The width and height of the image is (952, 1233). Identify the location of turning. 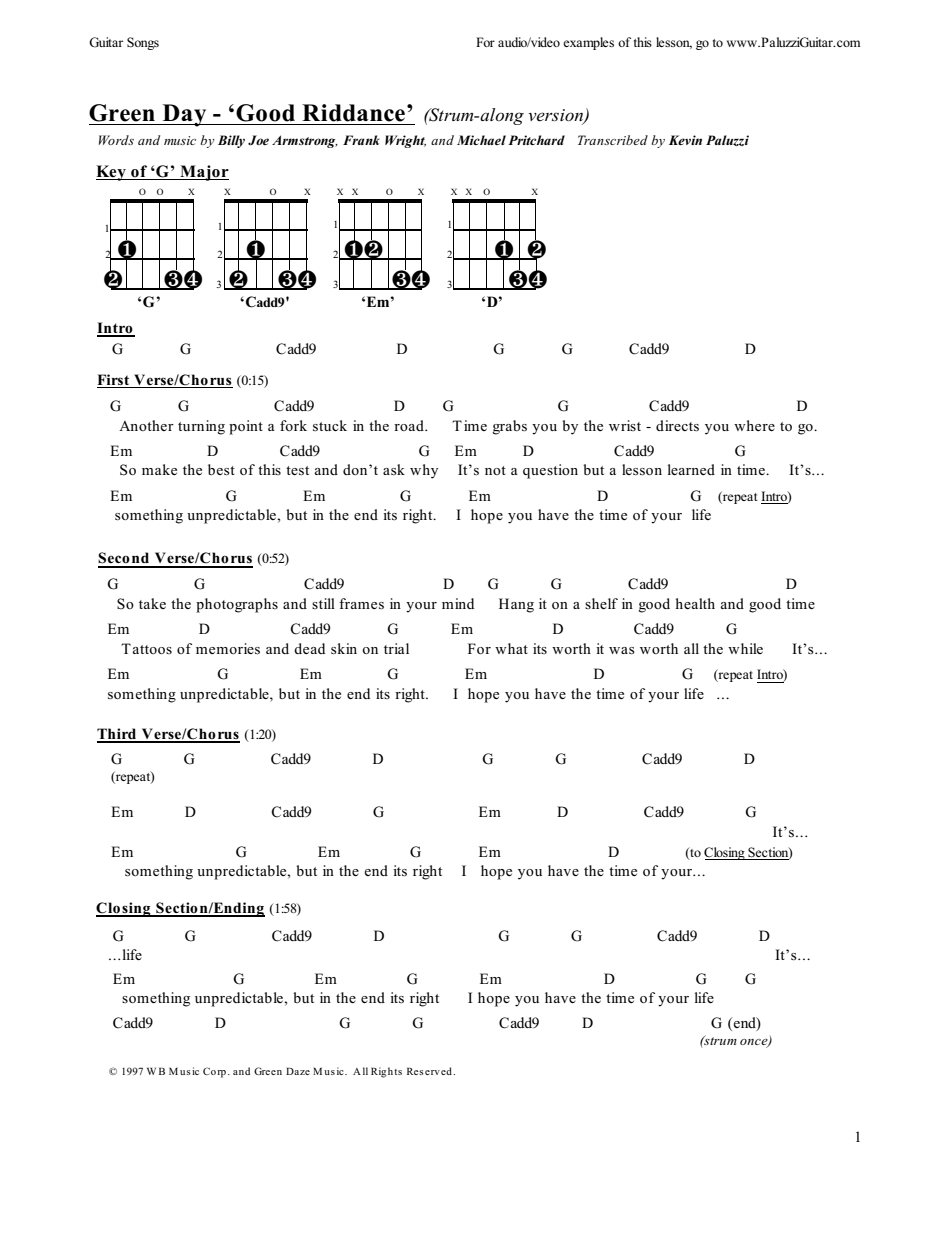
(201, 427).
